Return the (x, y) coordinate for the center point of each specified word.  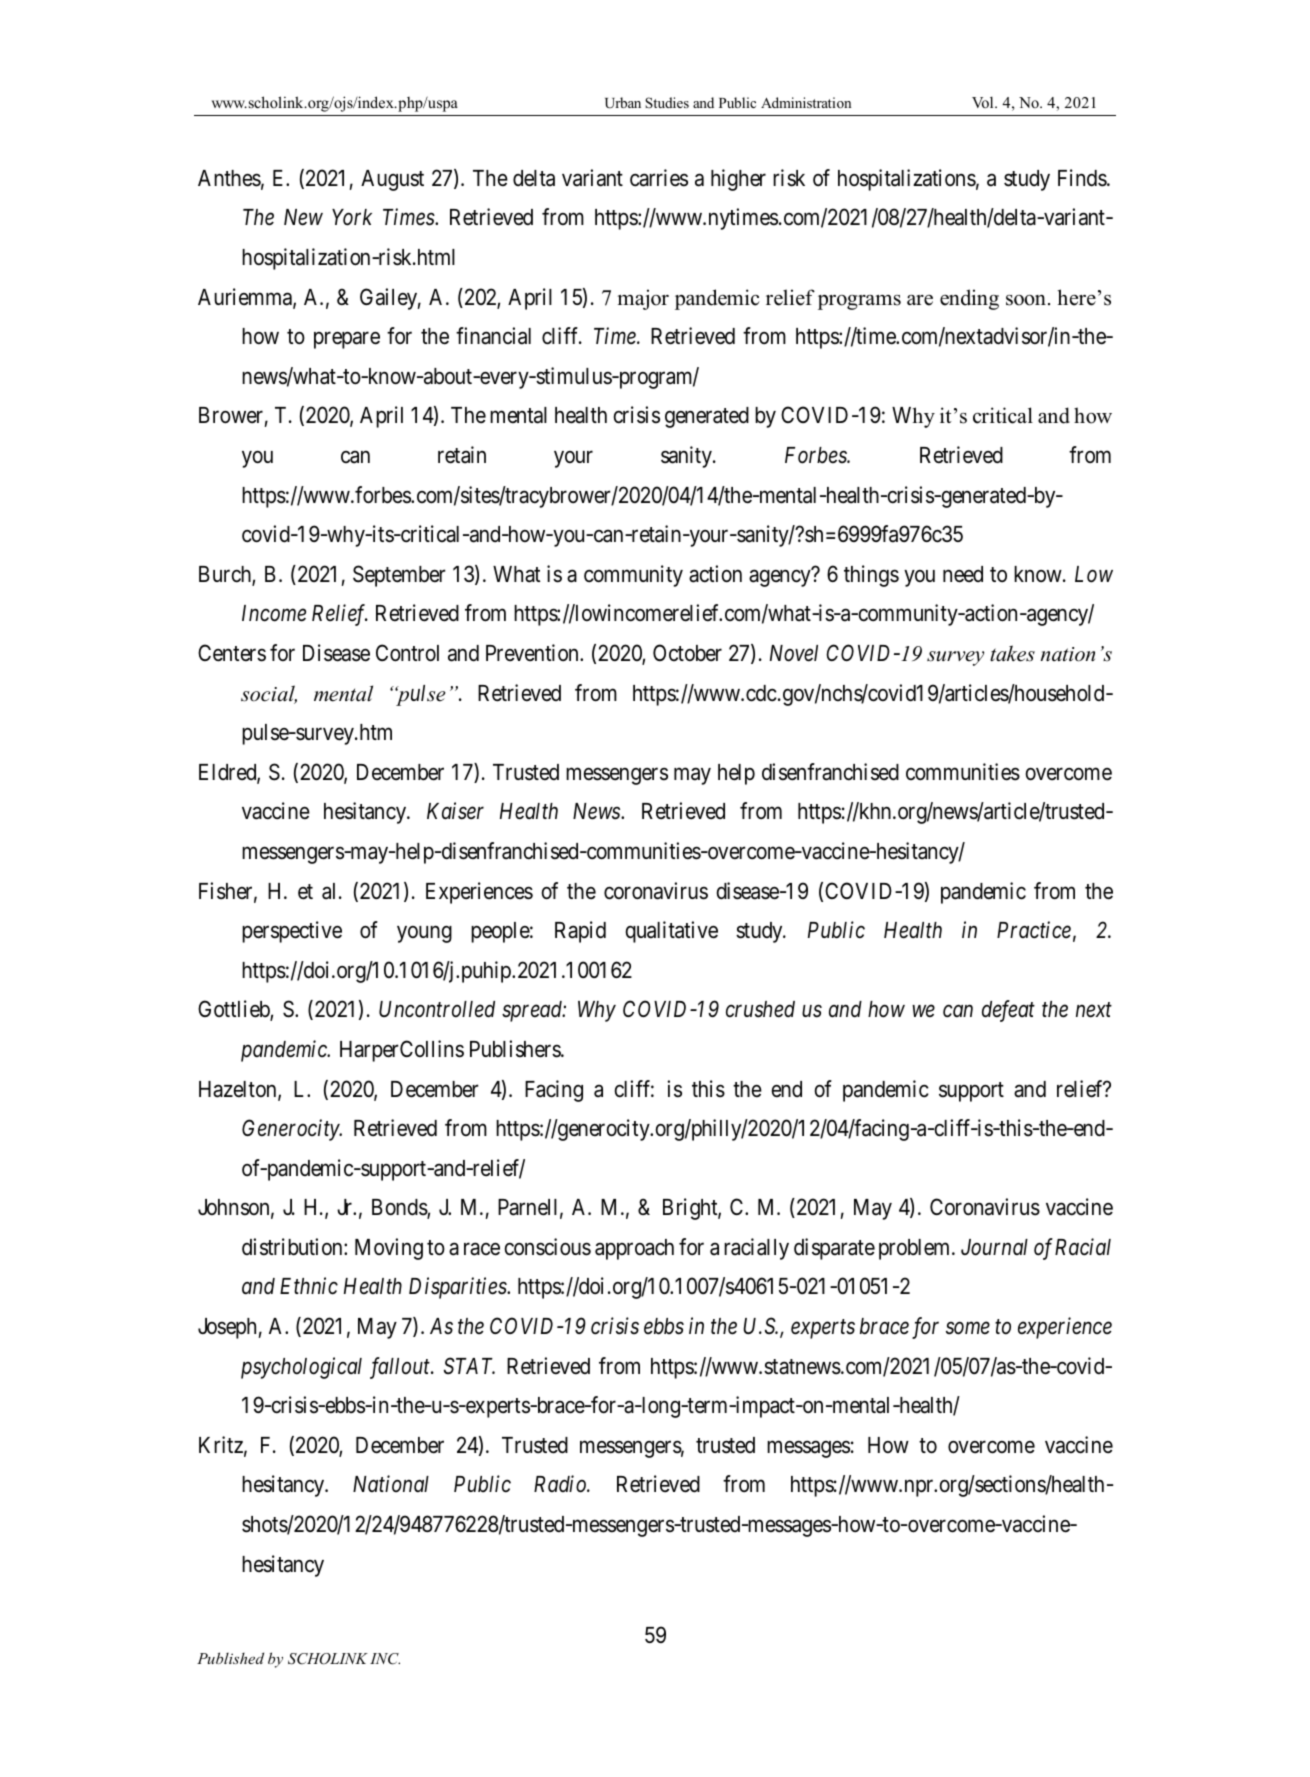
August (392, 180)
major (643, 299)
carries (659, 178)
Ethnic (309, 1286)
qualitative (672, 932)
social (269, 694)
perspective (292, 932)
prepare (347, 340)
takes (1012, 653)
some (968, 1328)
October (687, 653)
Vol (984, 102)
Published (230, 1658)
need (963, 574)
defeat (1008, 1011)
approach (634, 1249)
